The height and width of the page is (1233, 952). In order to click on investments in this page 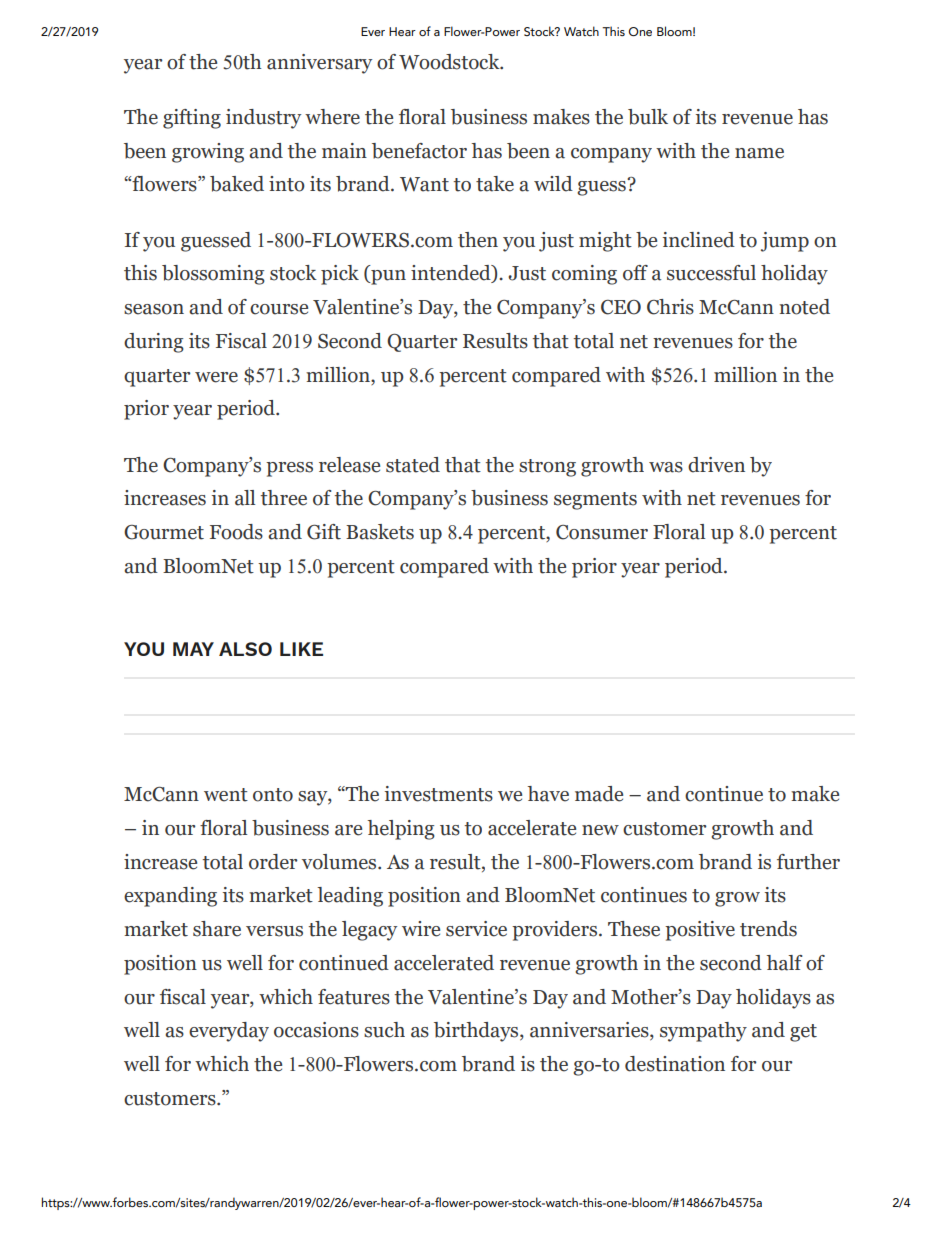, I will do `click(439, 794)`.
